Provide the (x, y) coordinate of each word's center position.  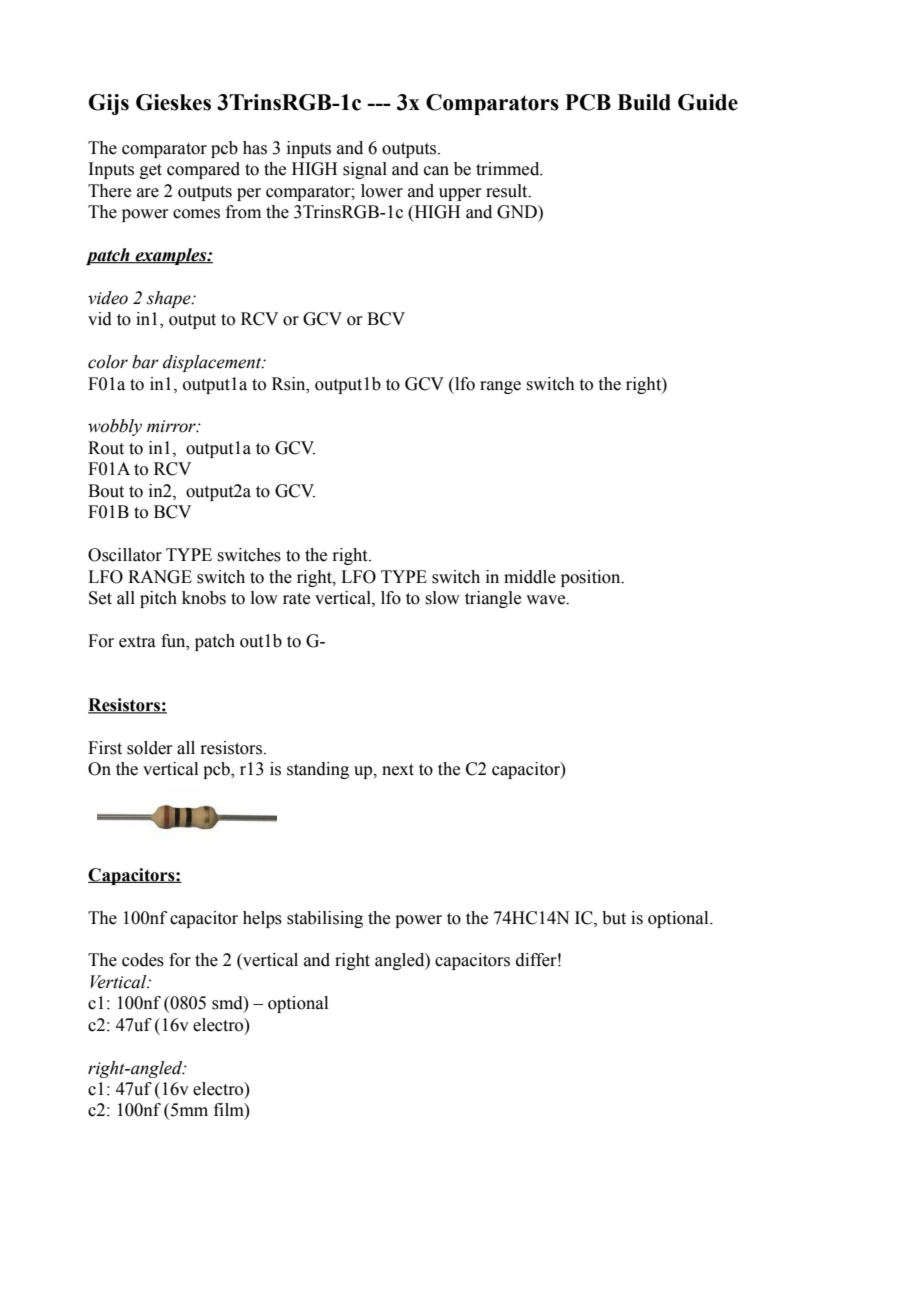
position (592, 578)
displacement (213, 363)
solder (150, 748)
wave (547, 600)
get (151, 171)
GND (518, 212)
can (436, 171)
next (398, 770)
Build (644, 102)
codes (143, 960)
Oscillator (125, 555)
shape (170, 299)
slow (442, 598)
